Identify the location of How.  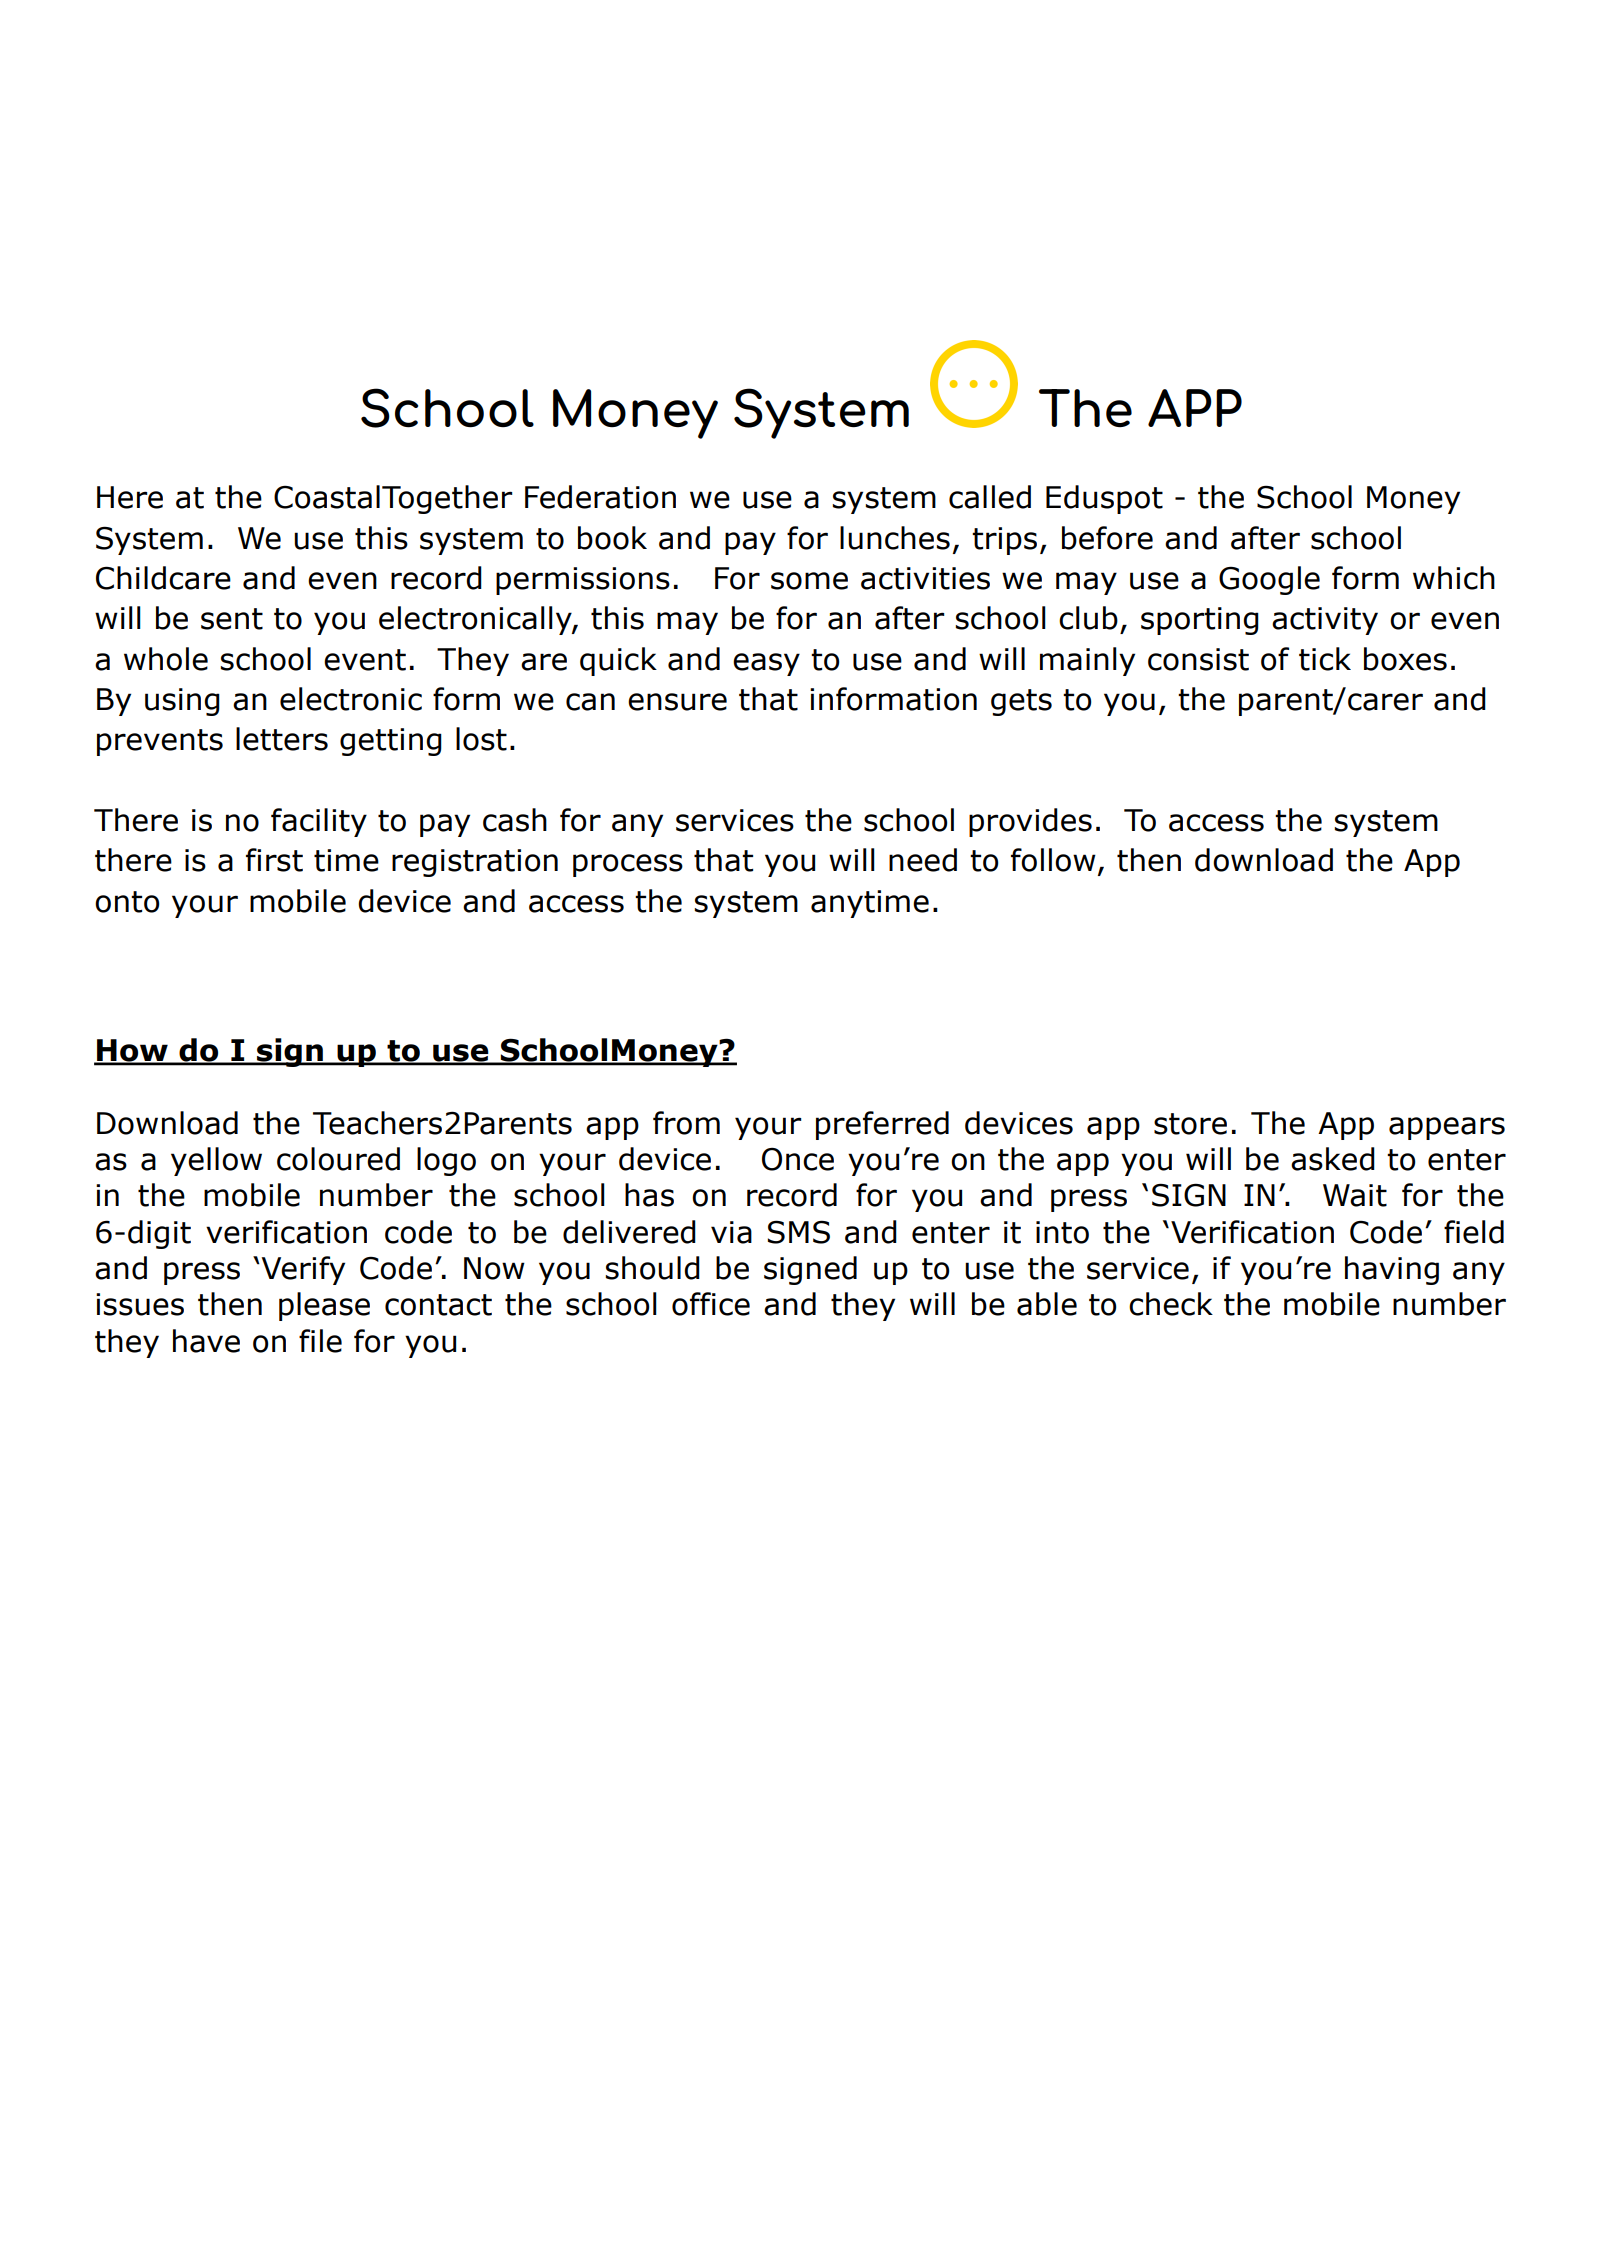
(132, 1051).
